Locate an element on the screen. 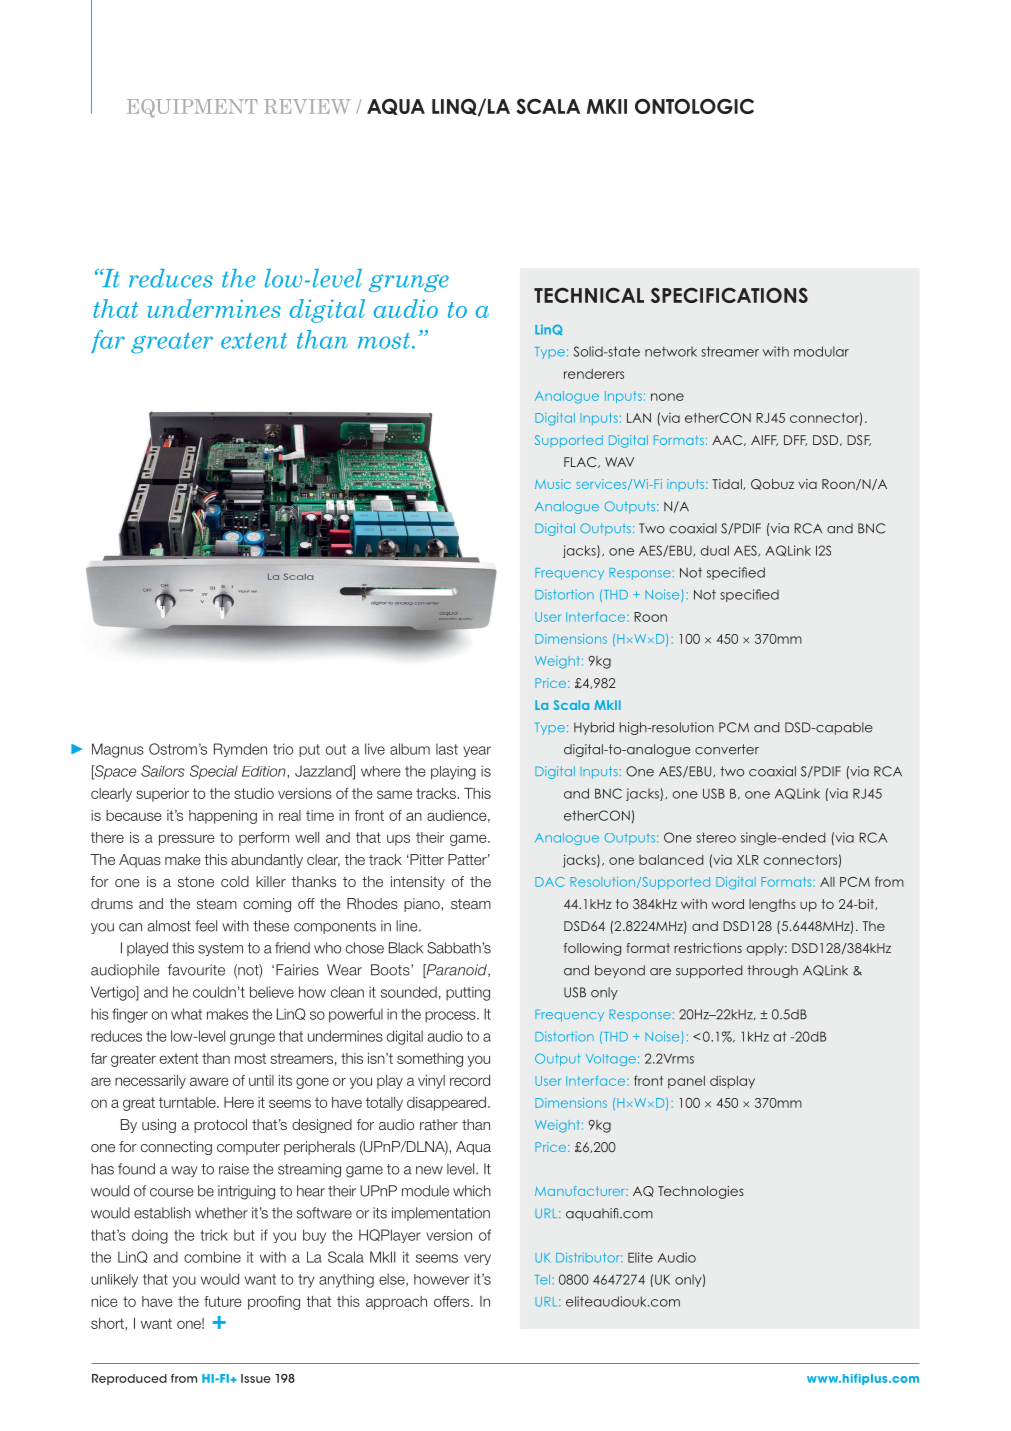 The image size is (1011, 1431). SPECIFICATIONS is located at coordinates (729, 295).
